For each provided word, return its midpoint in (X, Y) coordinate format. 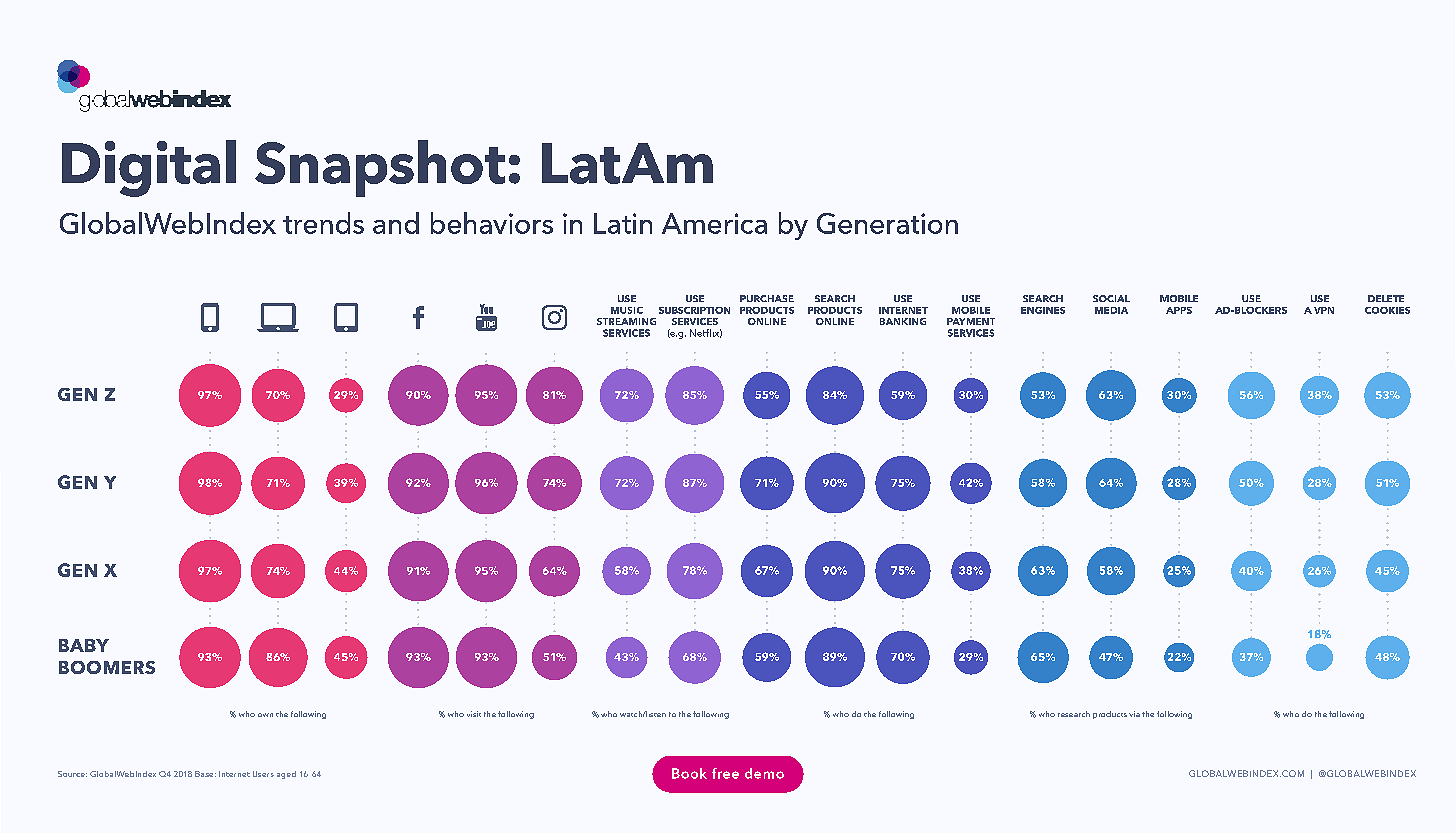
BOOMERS (107, 667)
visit (474, 714)
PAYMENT (971, 321)
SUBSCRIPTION (694, 310)
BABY (84, 645)
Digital (149, 168)
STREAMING (626, 321)
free (725, 773)
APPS (1179, 310)
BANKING (903, 321)
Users (263, 774)
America (714, 223)
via (1134, 714)
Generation (887, 223)
